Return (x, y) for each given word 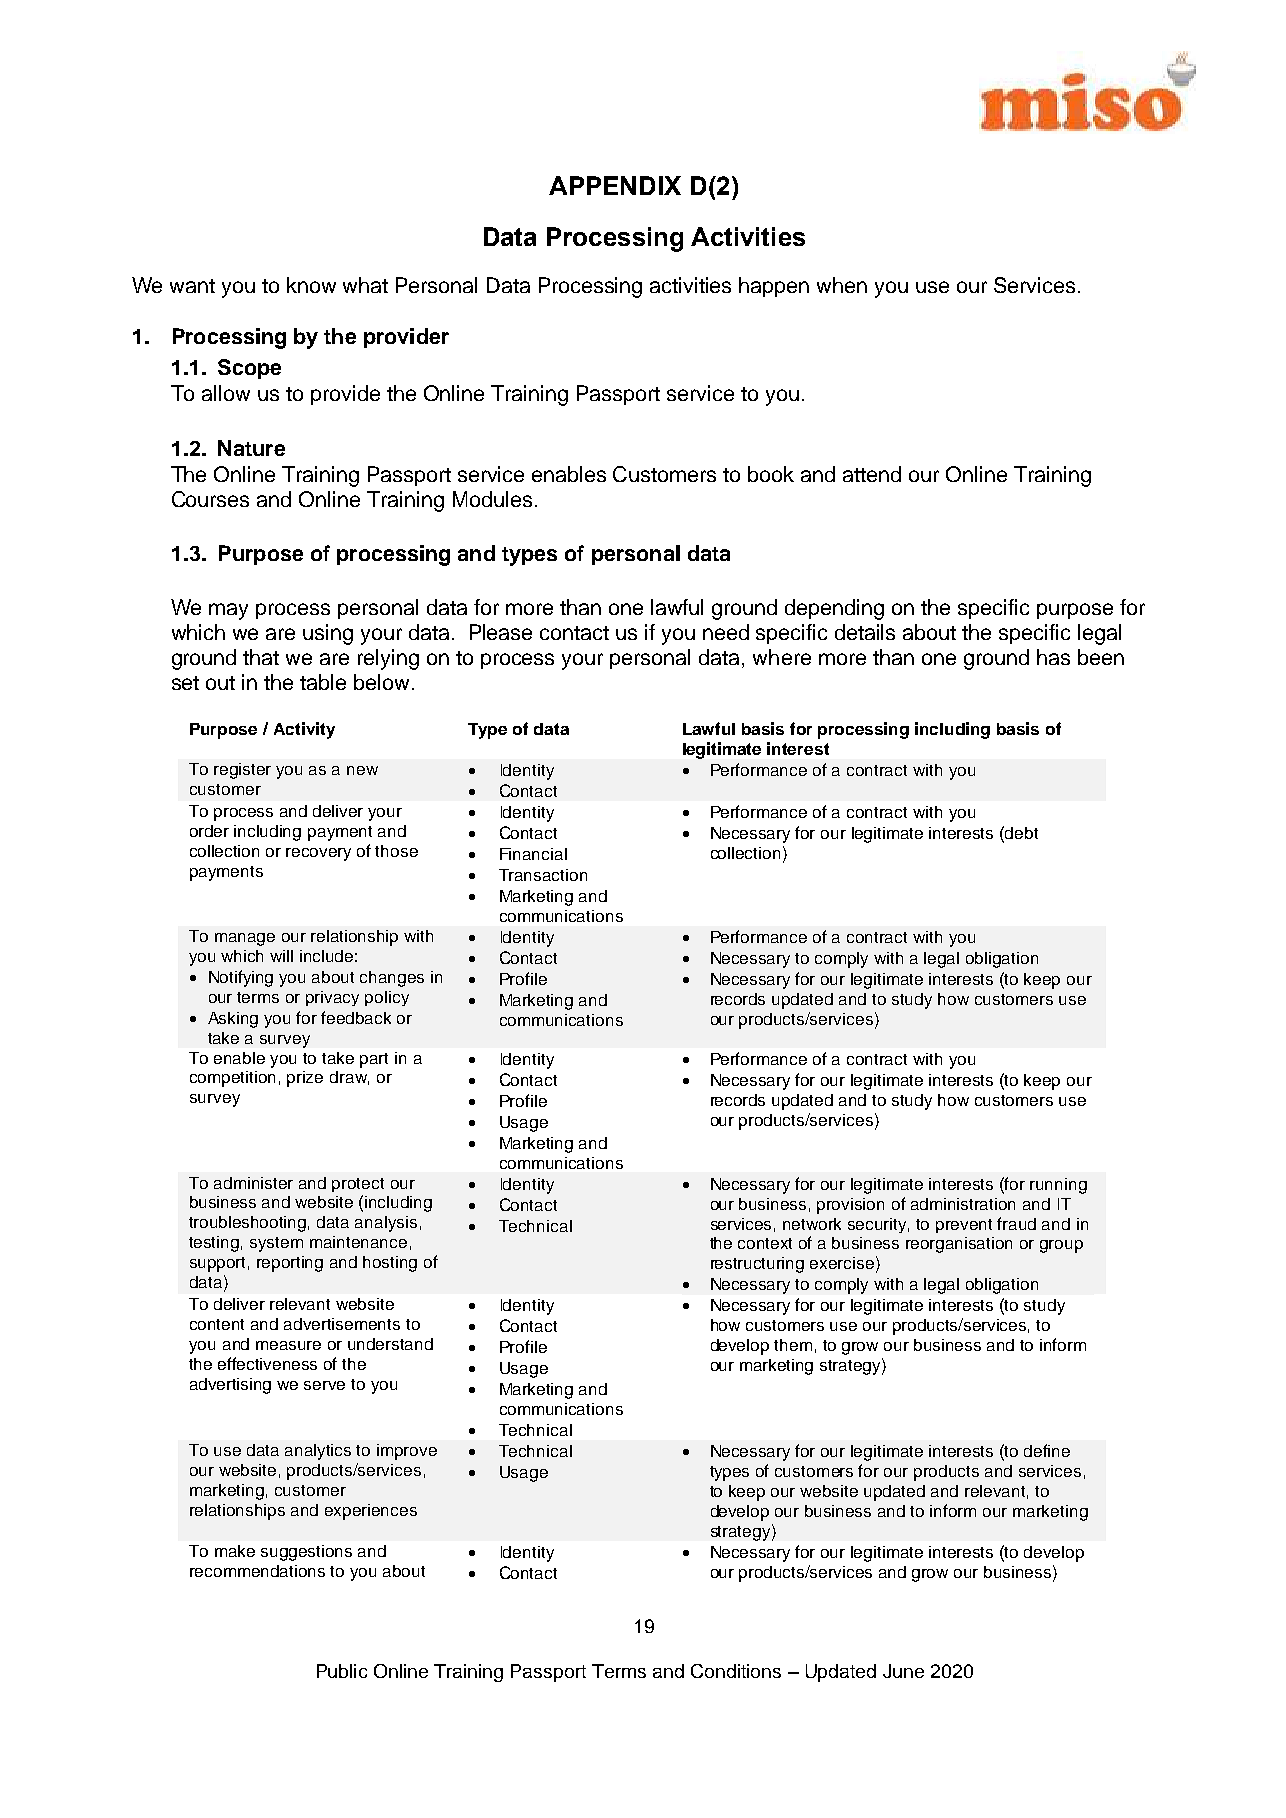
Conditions (736, 1671)
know (311, 285)
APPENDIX (615, 185)
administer (253, 1183)
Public (342, 1671)
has (1053, 657)
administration (963, 1204)
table (323, 682)
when (842, 285)
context (765, 1243)
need (726, 632)
